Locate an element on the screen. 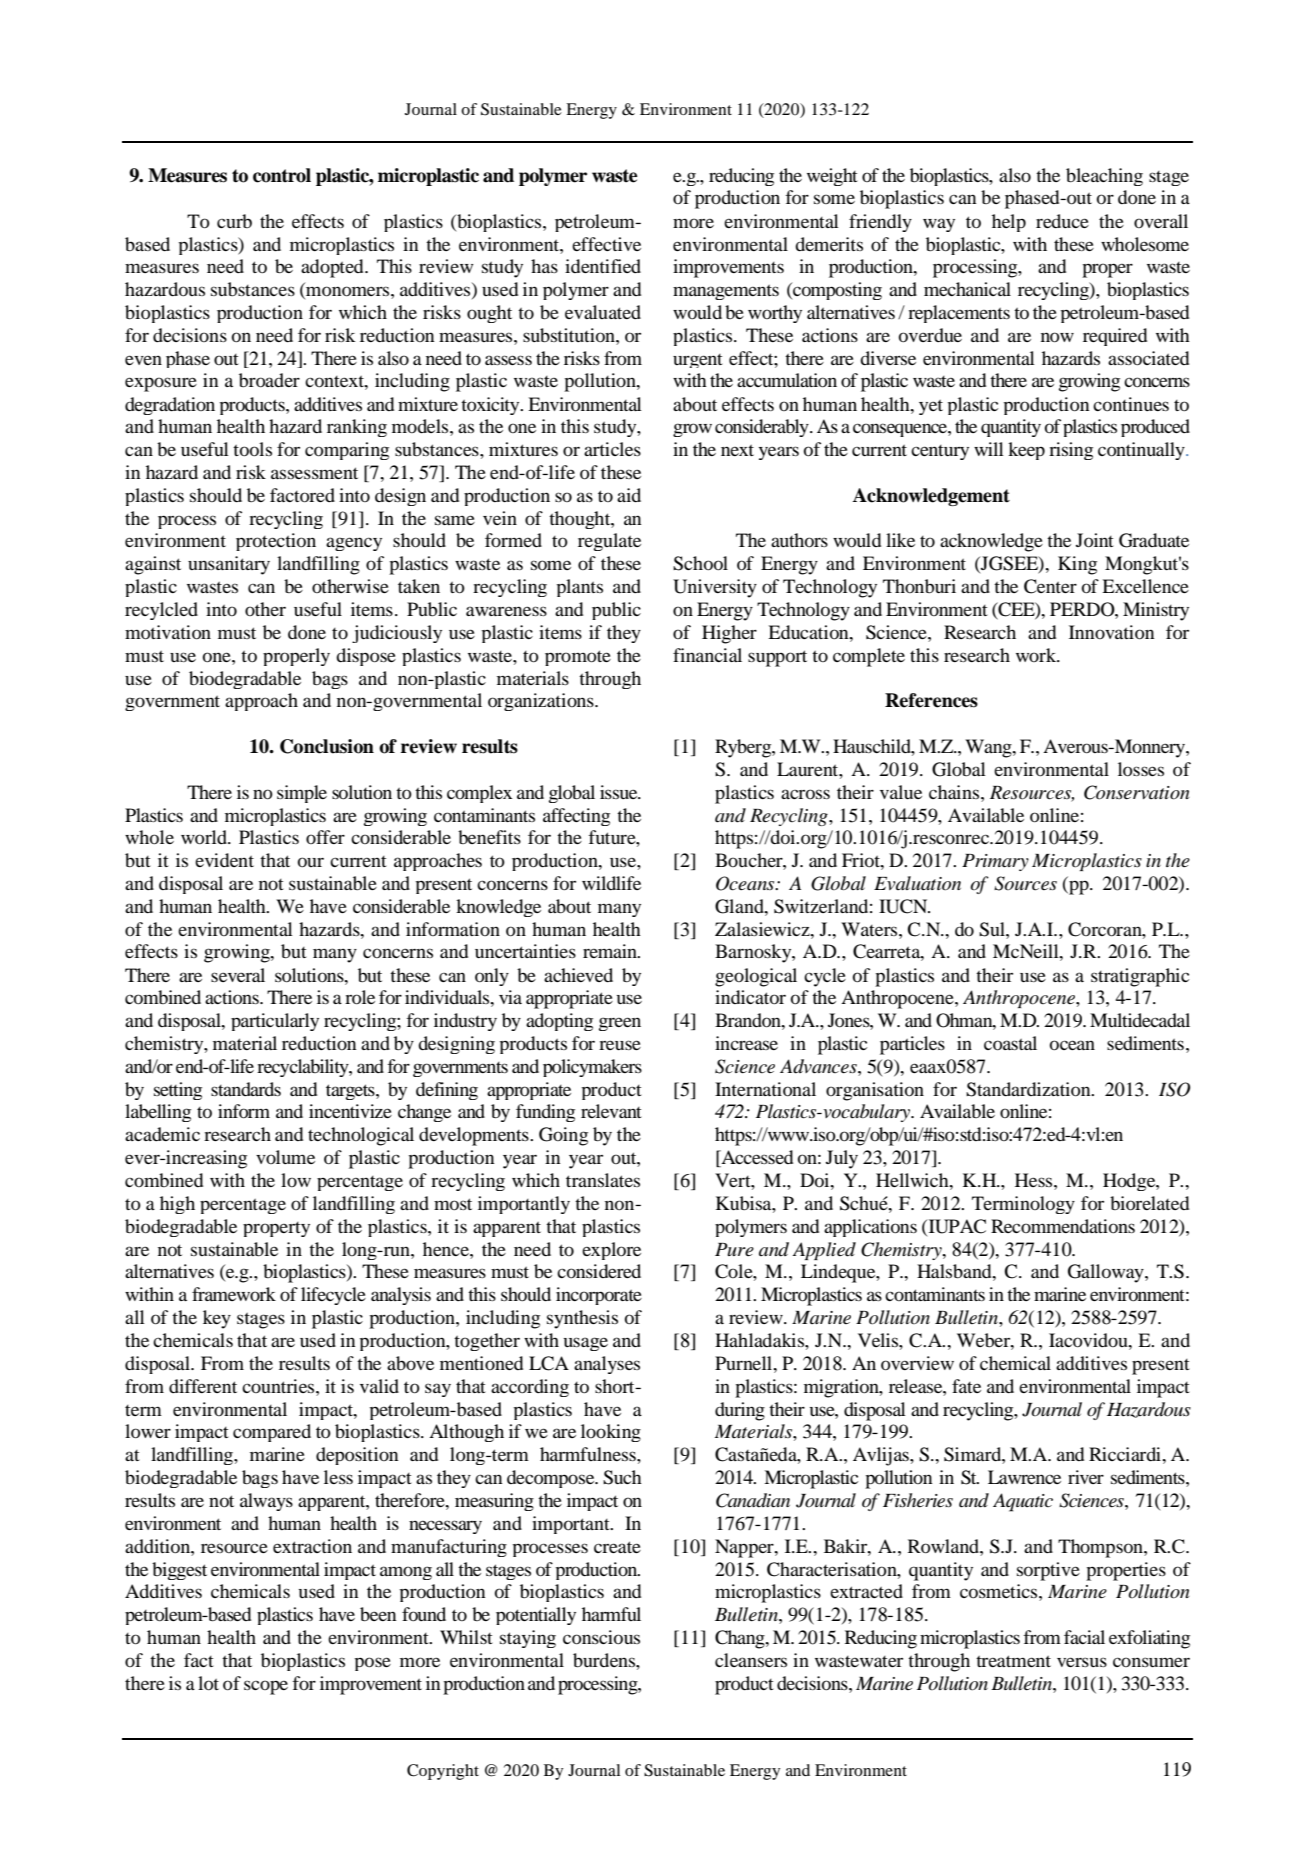  volume is located at coordinates (285, 1157).
